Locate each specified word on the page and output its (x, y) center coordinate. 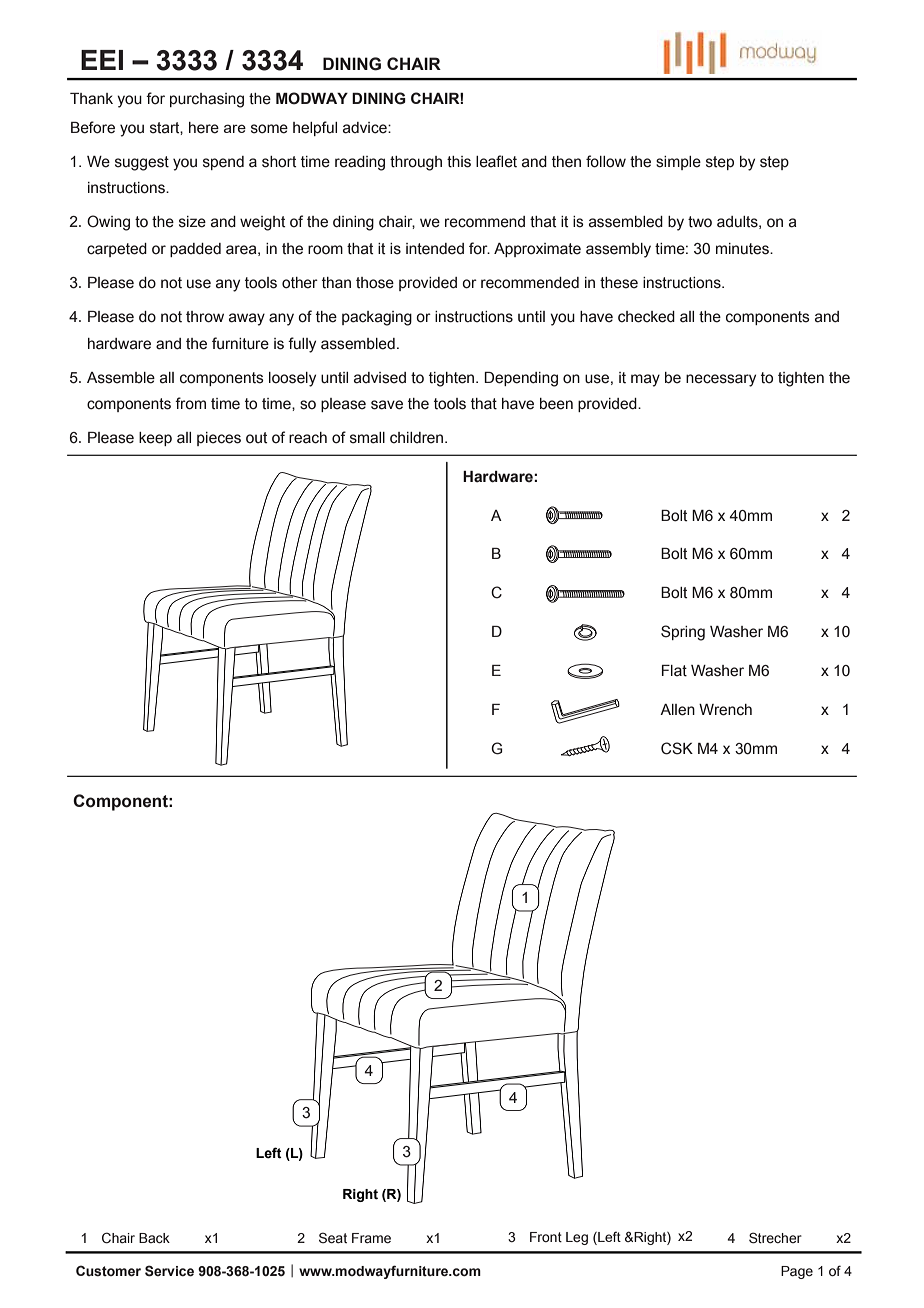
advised (380, 378)
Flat (674, 671)
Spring (683, 633)
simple (678, 163)
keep (155, 439)
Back (154, 1238)
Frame (371, 1238)
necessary (721, 380)
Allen (677, 710)
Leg (577, 1238)
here (204, 128)
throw (205, 317)
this (459, 162)
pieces (219, 439)
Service (169, 1271)
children (418, 438)
